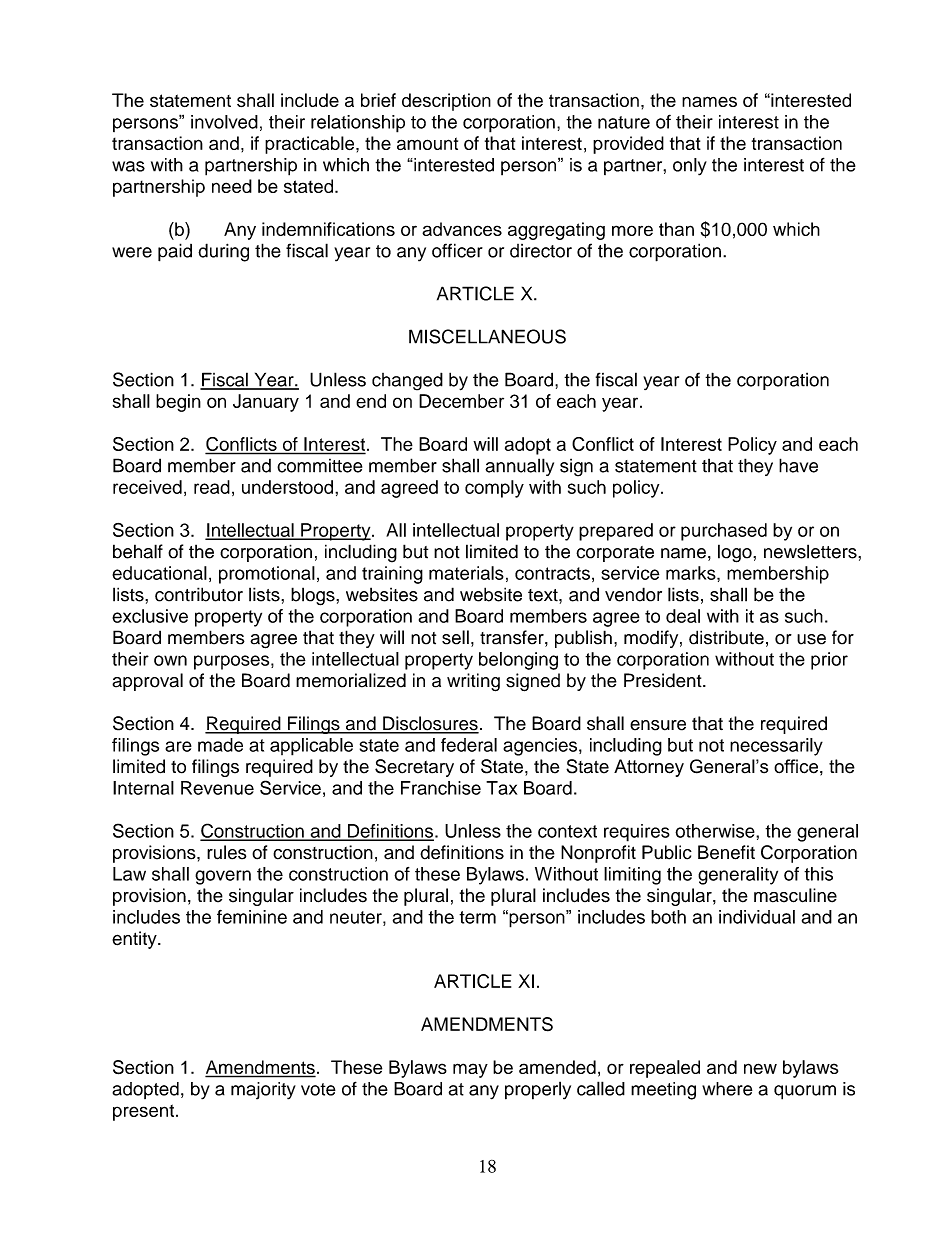 The width and height of the screenshot is (952, 1233). What do you see at coordinates (726, 637) in the screenshot?
I see `distribute` at bounding box center [726, 637].
